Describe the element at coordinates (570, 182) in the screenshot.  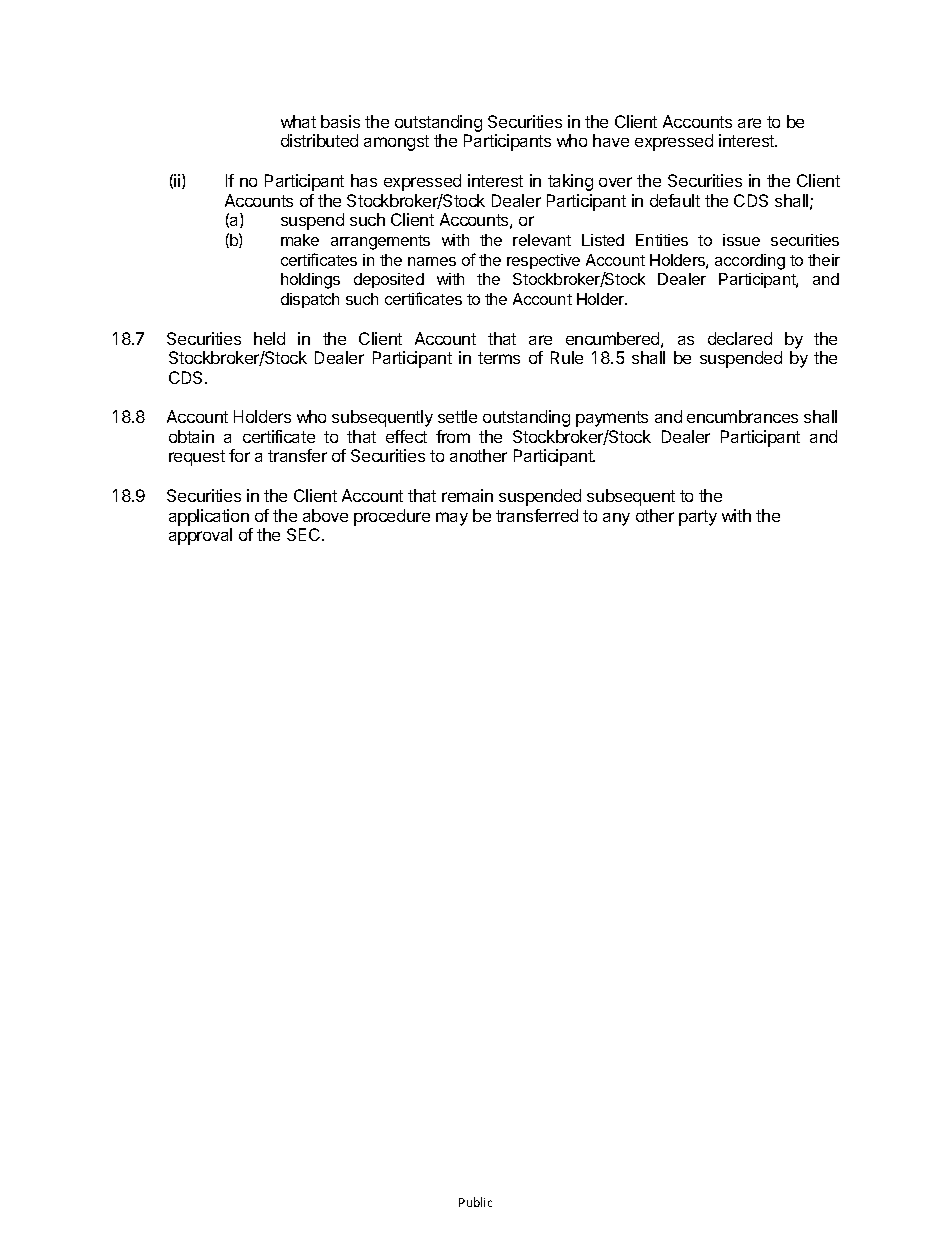
I see `taking` at that location.
